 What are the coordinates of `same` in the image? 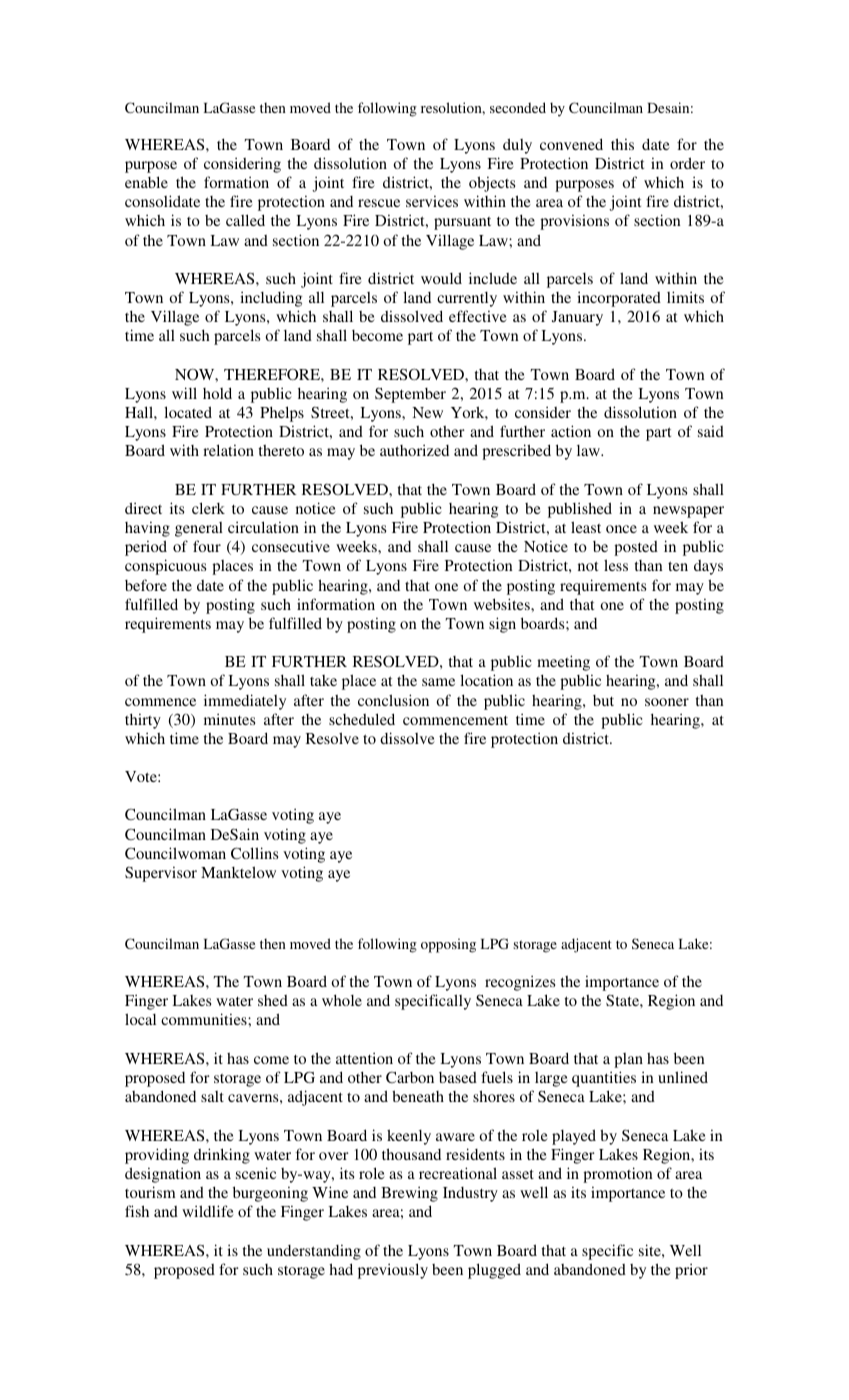 It's located at (438, 682).
